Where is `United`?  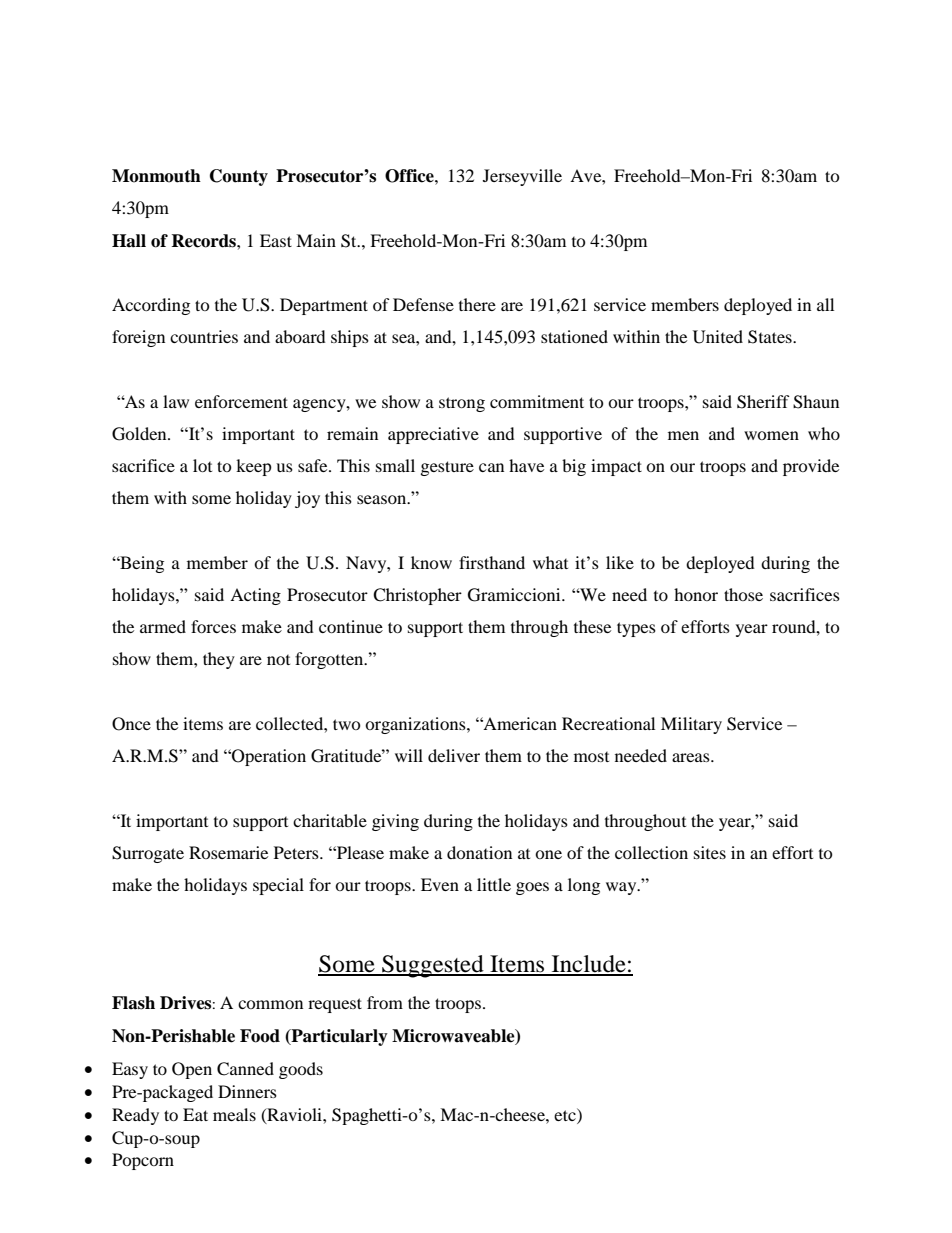 United is located at coordinates (718, 337).
